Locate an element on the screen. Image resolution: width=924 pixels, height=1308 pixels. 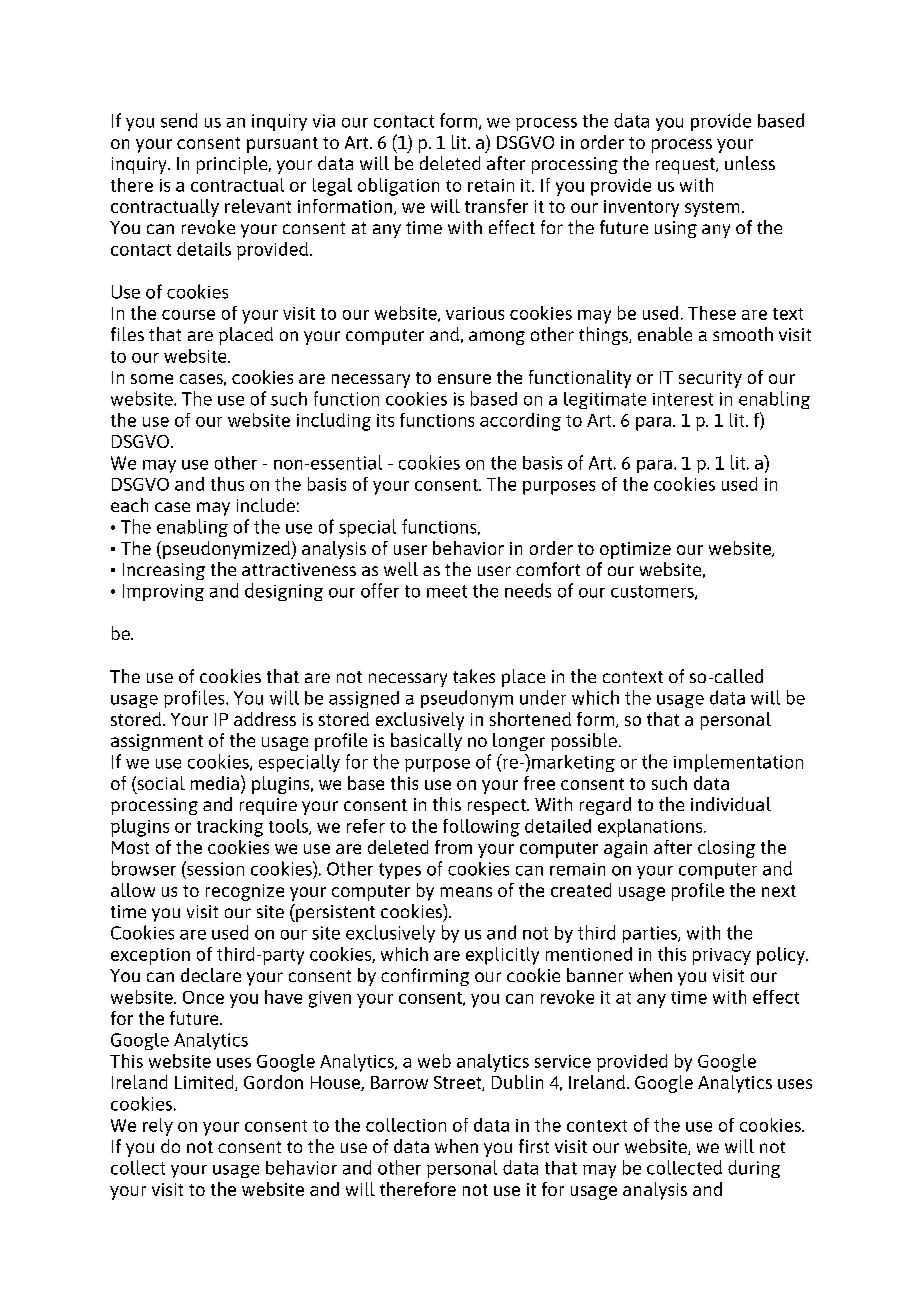
retain is located at coordinates (491, 185).
